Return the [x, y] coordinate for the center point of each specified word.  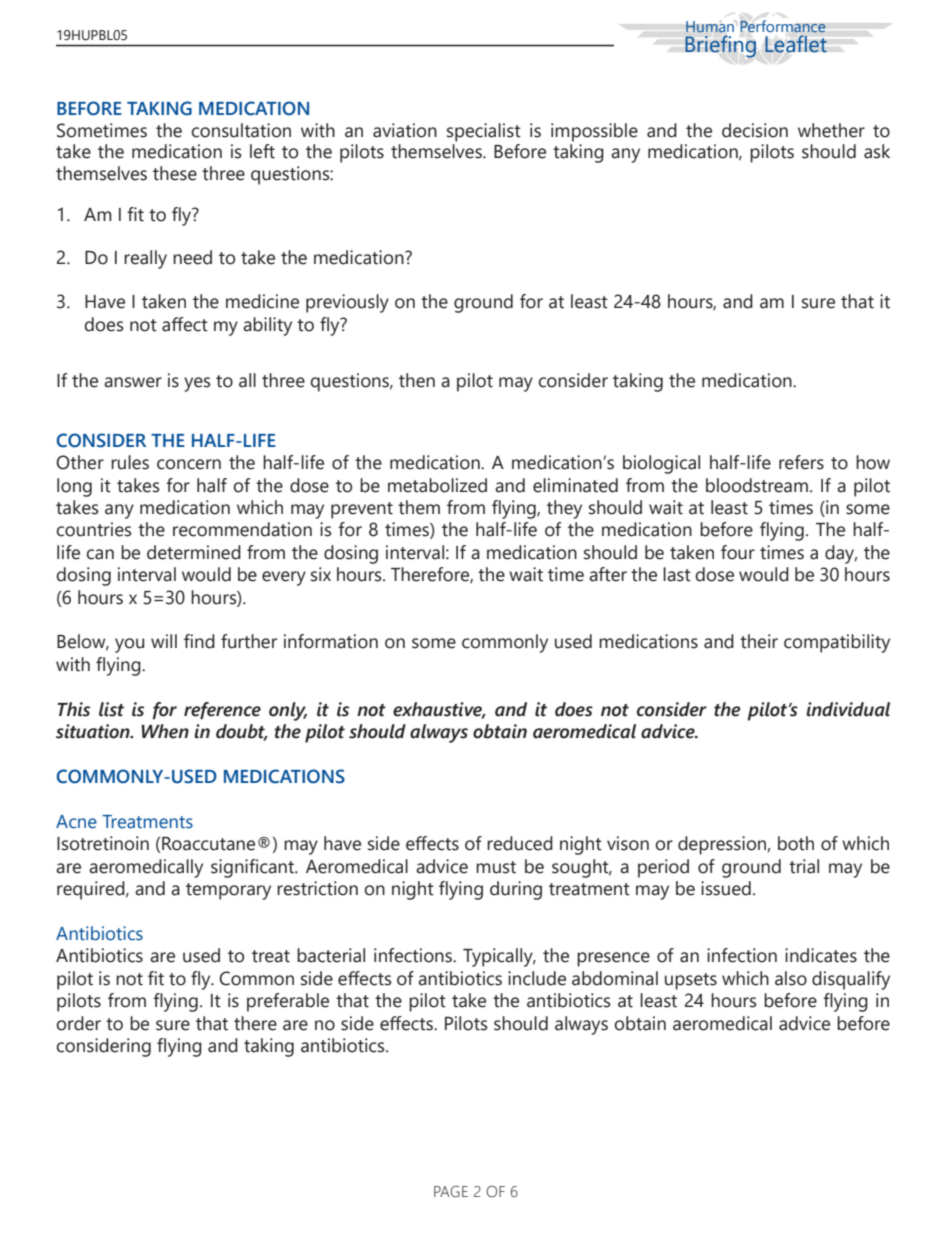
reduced [520, 843]
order [78, 1023]
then [417, 380]
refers [801, 462]
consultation [241, 130]
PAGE [451, 1192]
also [791, 978]
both [796, 843]
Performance [783, 26]
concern [189, 464]
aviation [405, 130]
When [165, 731]
